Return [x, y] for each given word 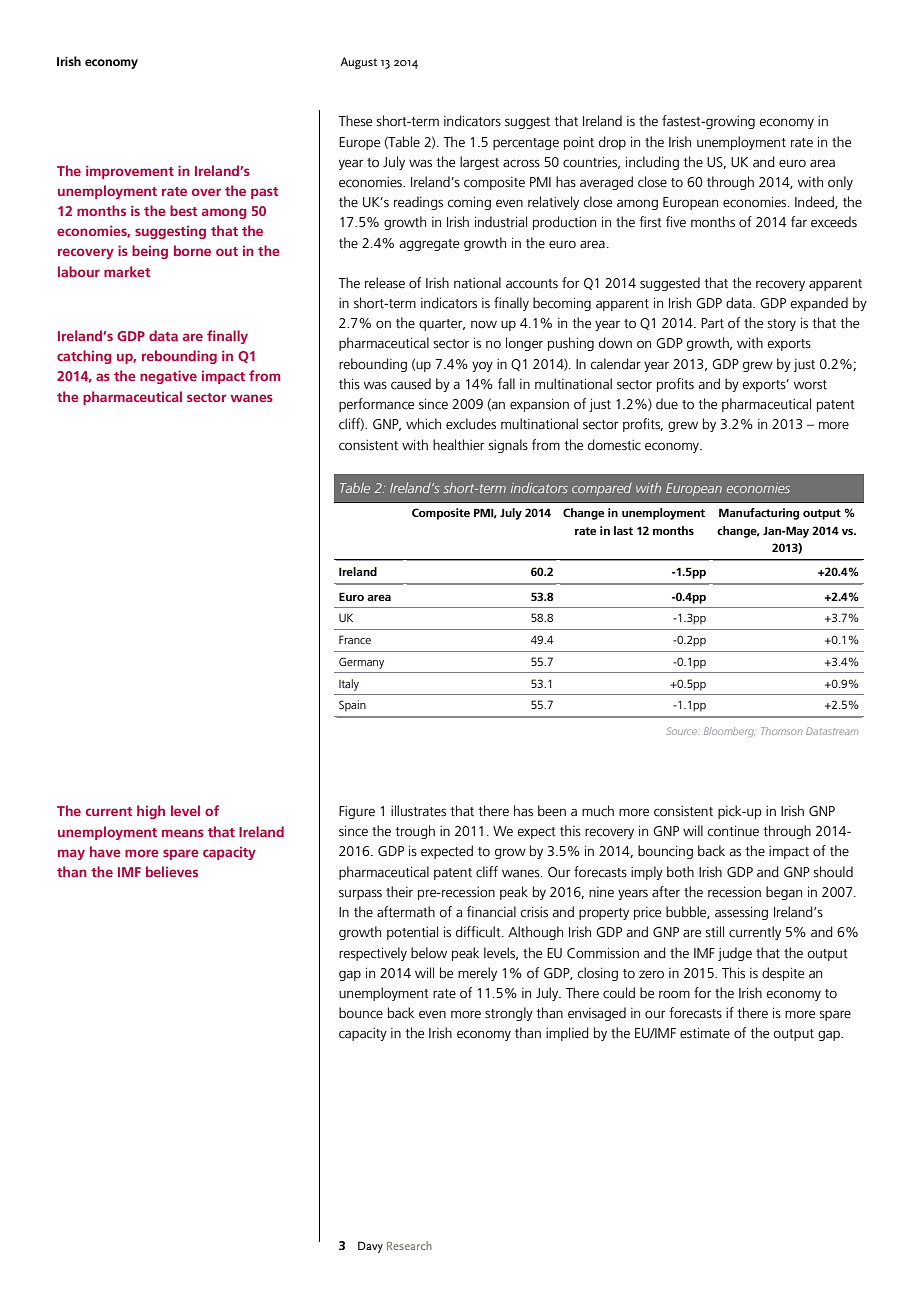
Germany [361, 663]
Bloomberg [729, 732]
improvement [130, 172]
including [652, 163]
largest [479, 163]
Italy [349, 685]
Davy [370, 1247]
